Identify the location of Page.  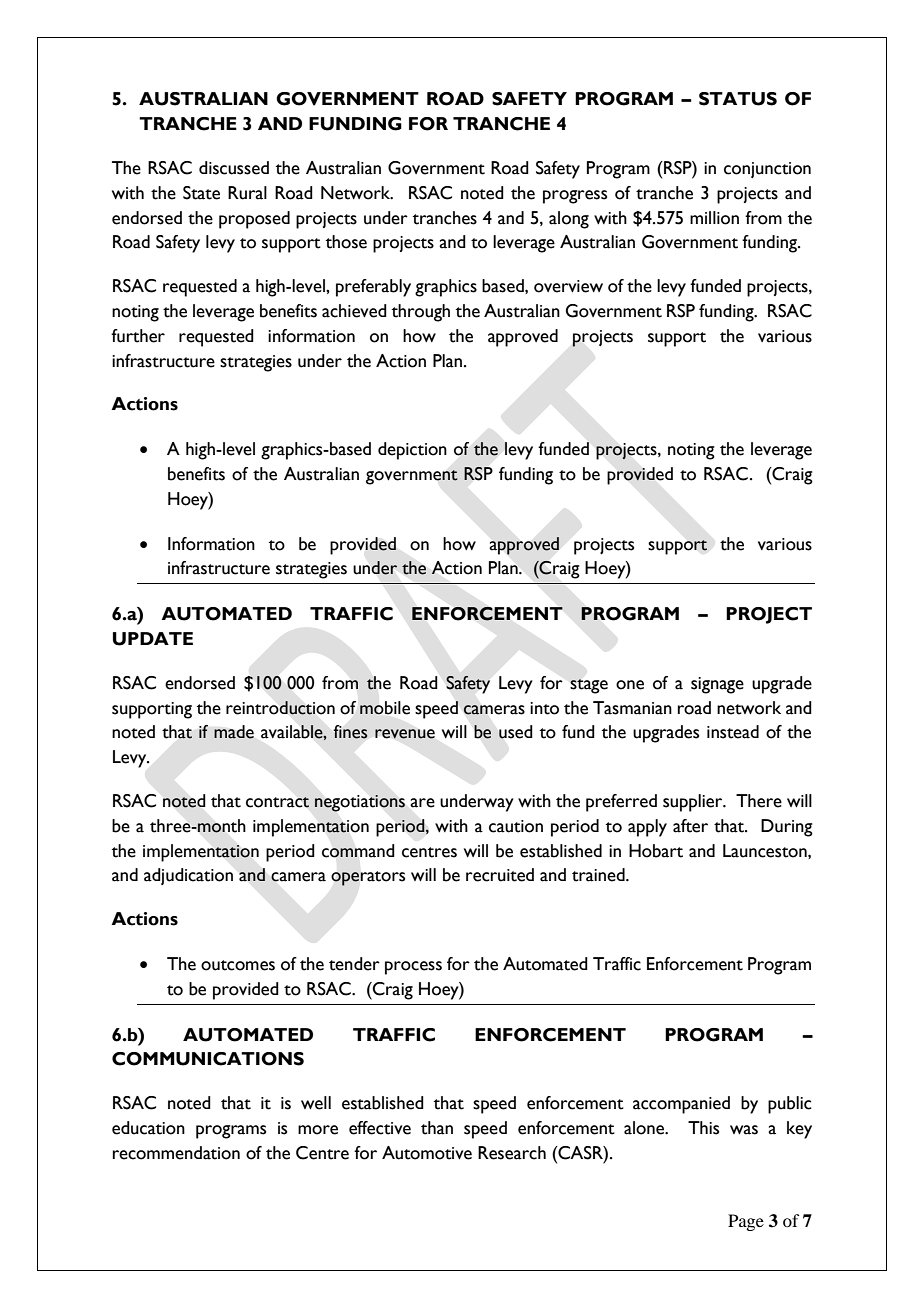
(746, 1222).
